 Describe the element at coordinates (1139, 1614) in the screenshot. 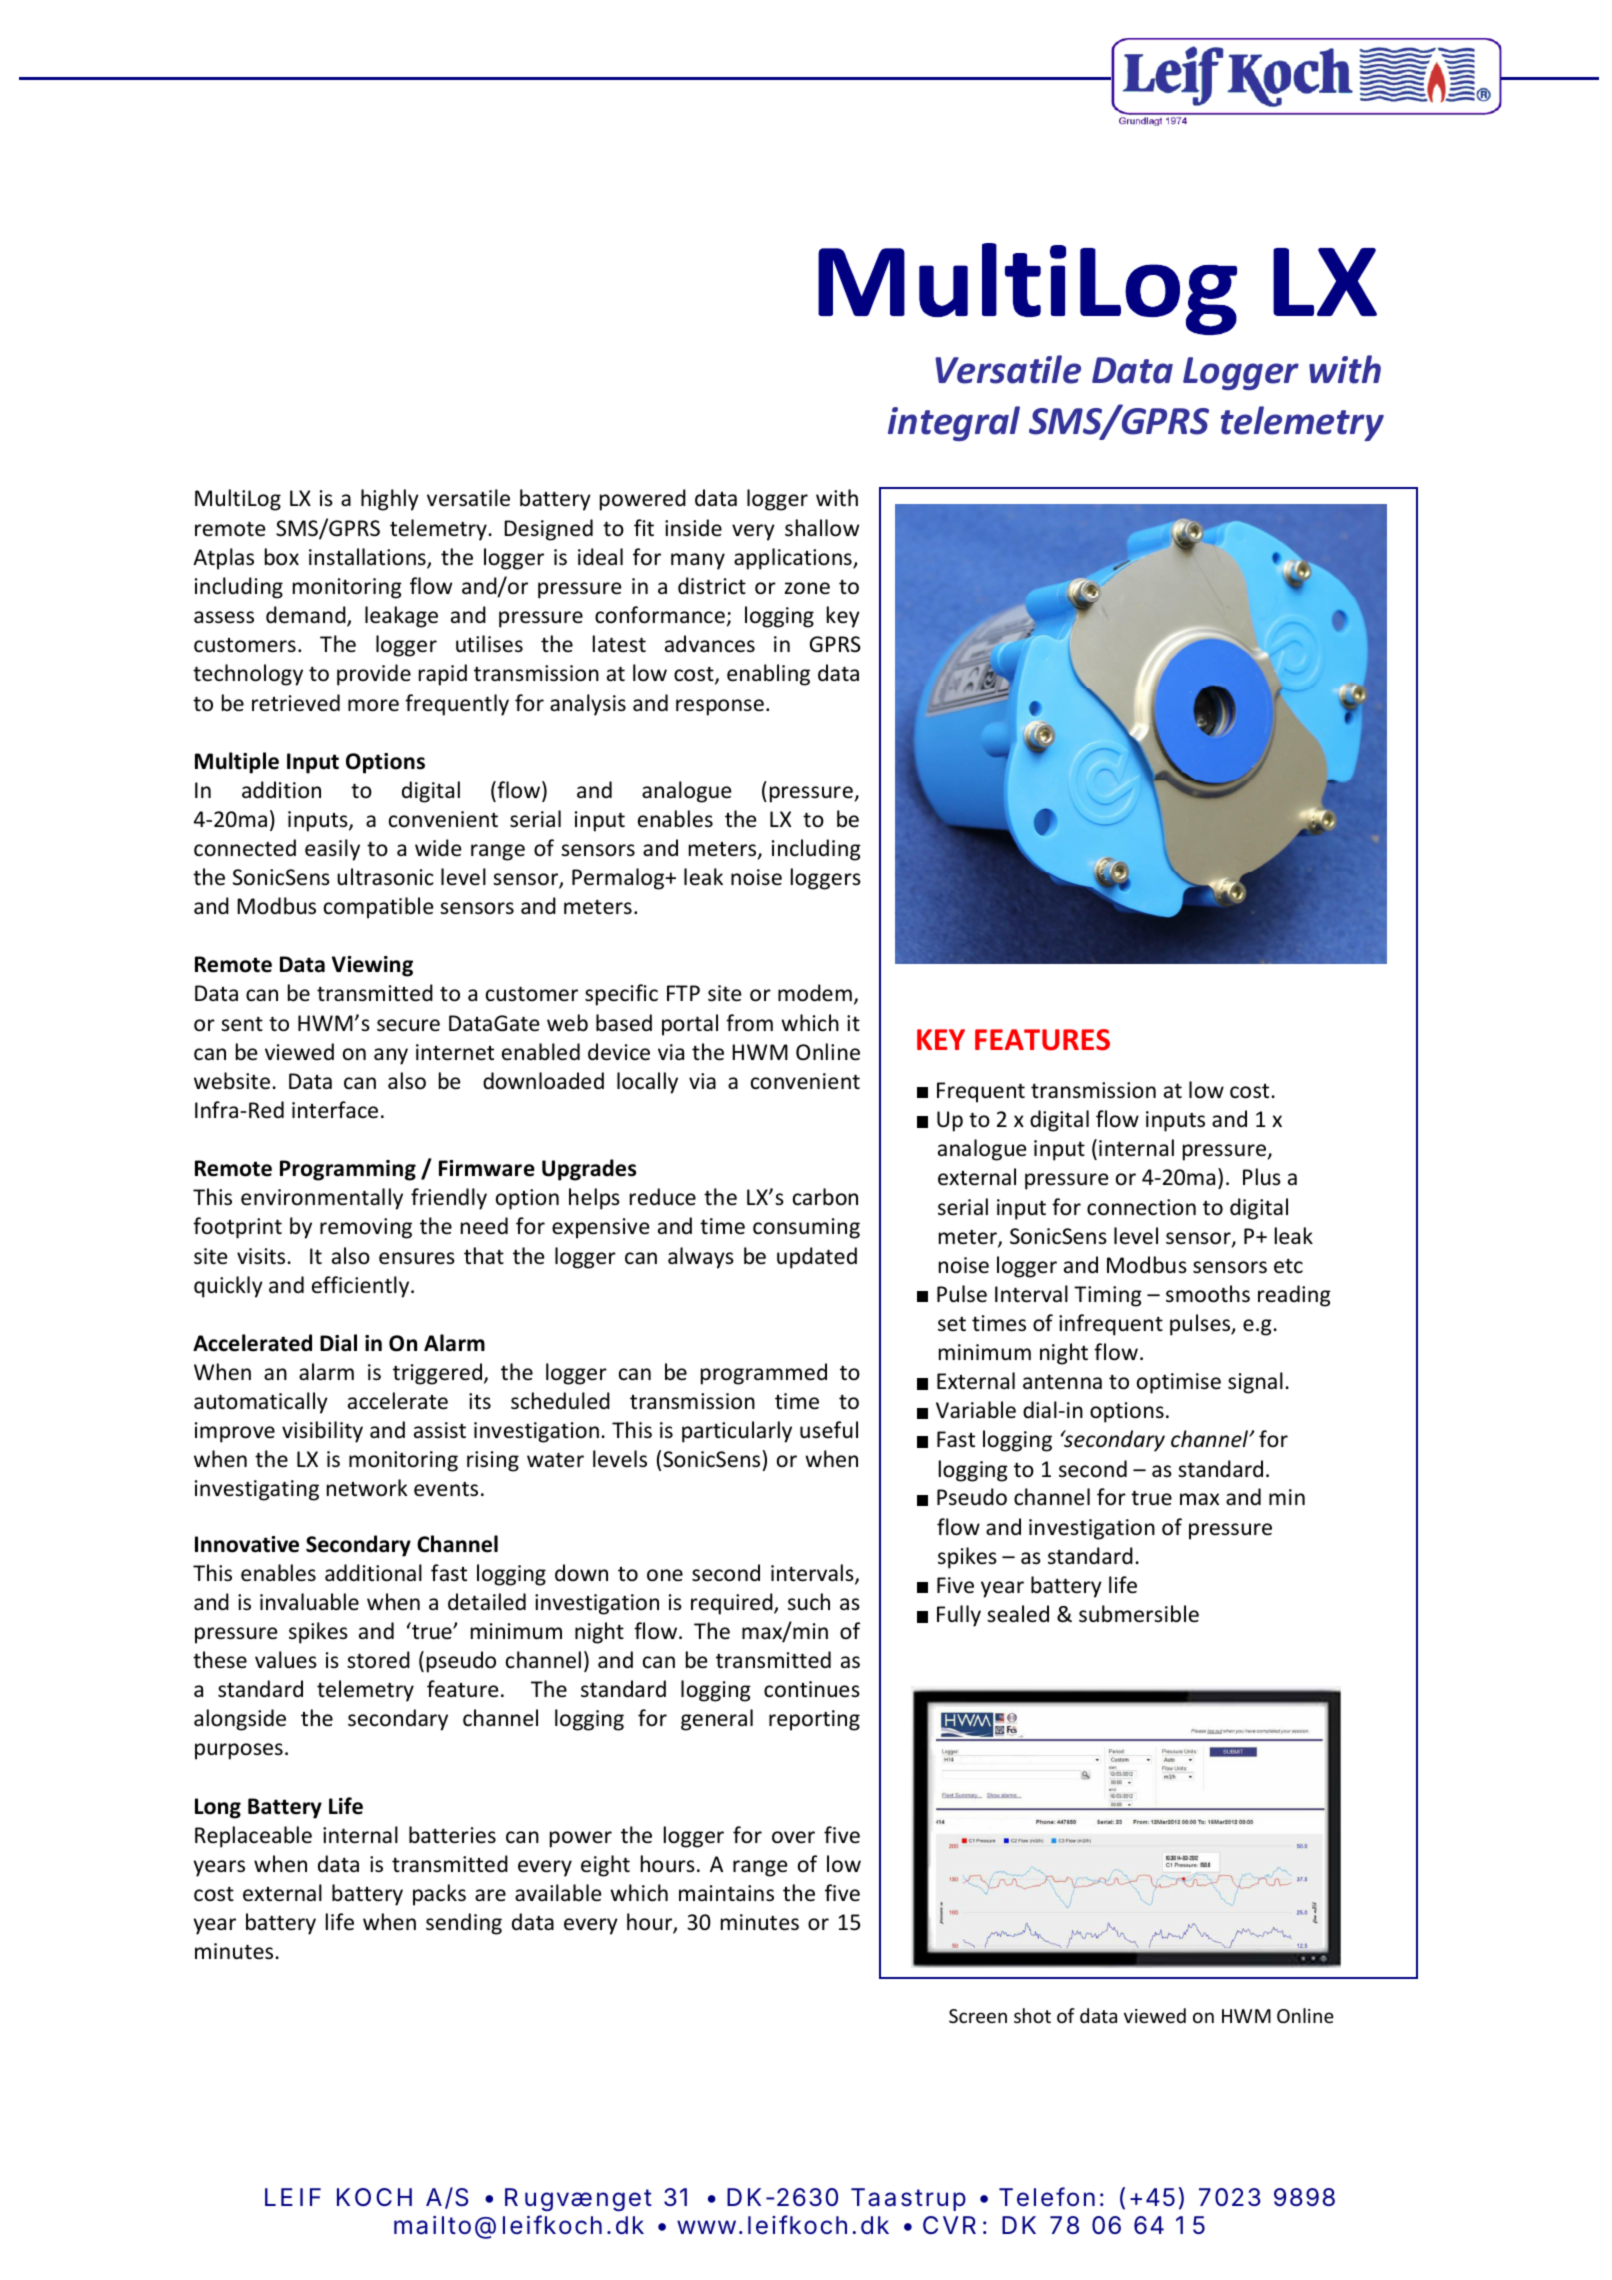

I see `submersible` at that location.
